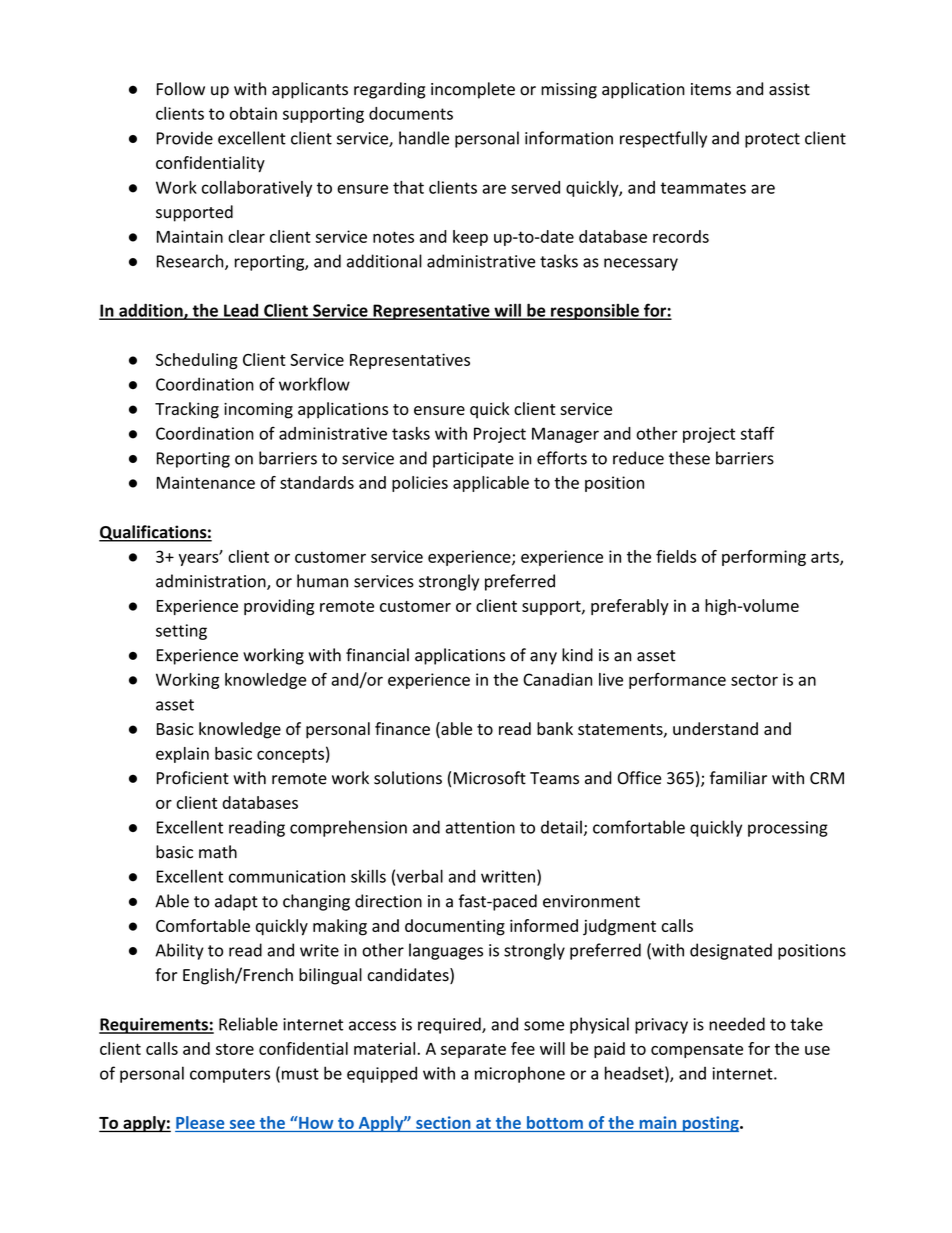 This screenshot has height=1233, width=952. I want to click on computers, so click(230, 1075).
